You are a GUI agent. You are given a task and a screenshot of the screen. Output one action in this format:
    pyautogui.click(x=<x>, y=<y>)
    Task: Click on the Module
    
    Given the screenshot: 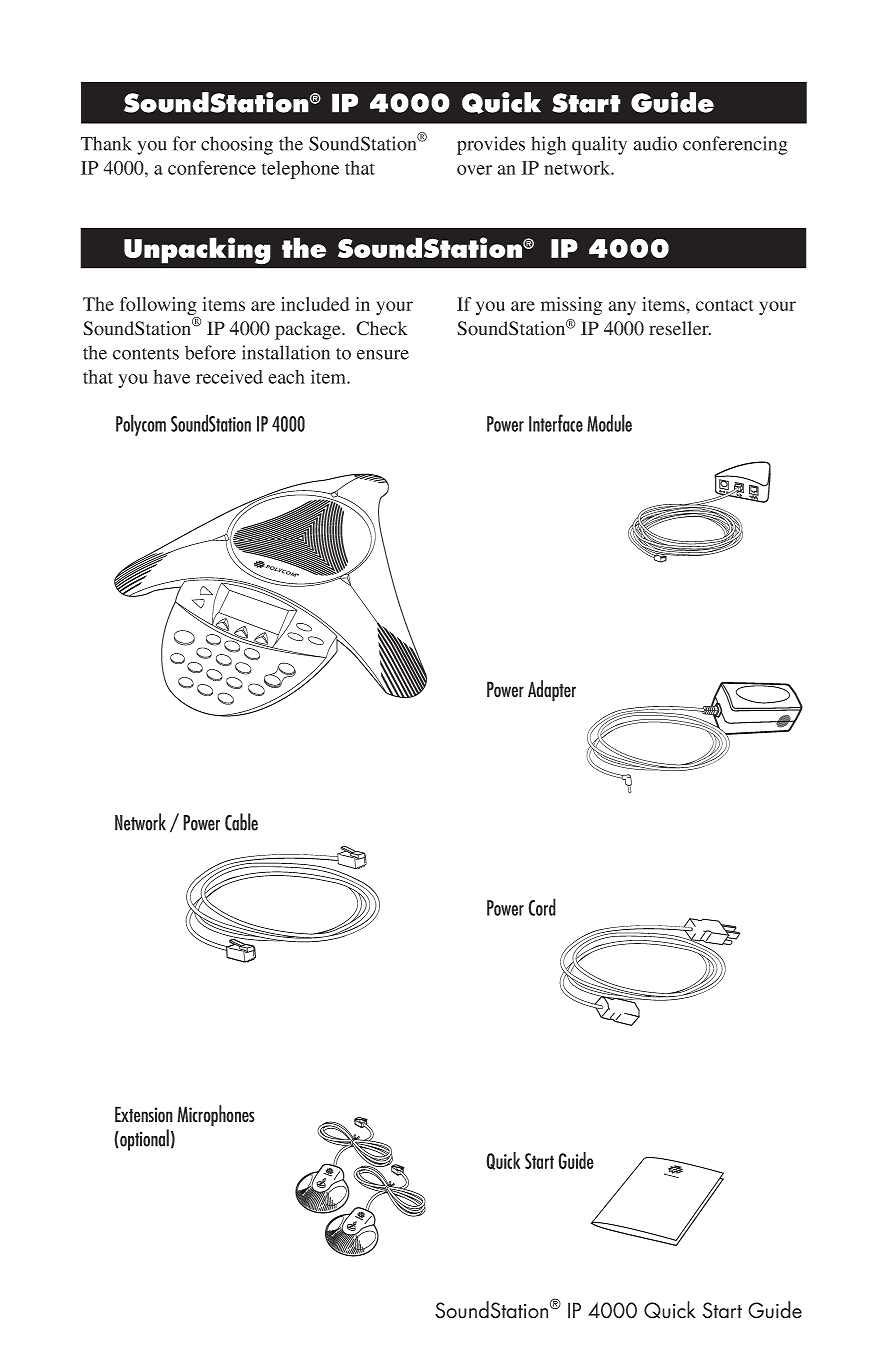 What is the action you would take?
    pyautogui.click(x=609, y=423)
